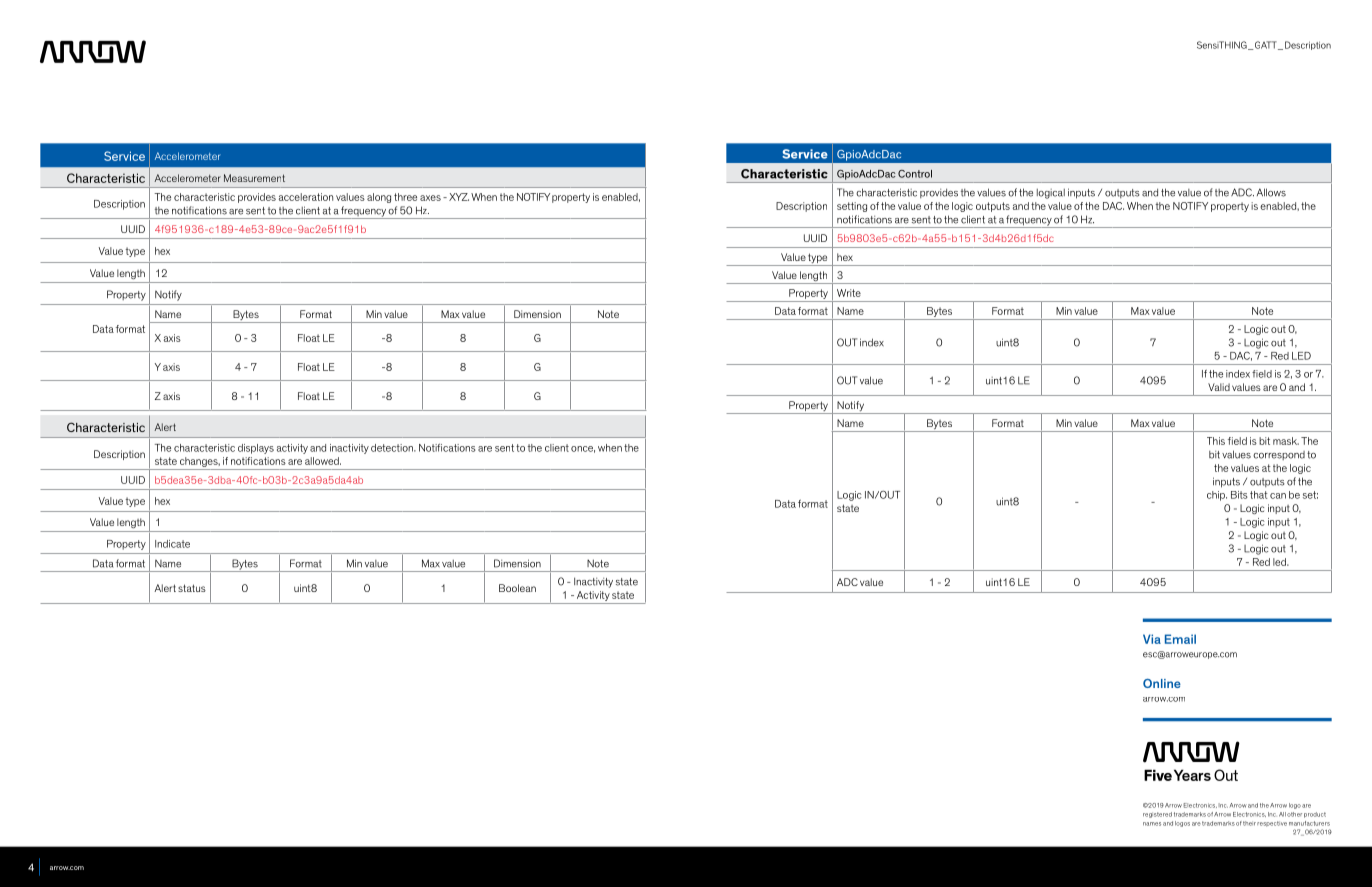  Describe the element at coordinates (1249, 823) in the page. I see `their` at that location.
